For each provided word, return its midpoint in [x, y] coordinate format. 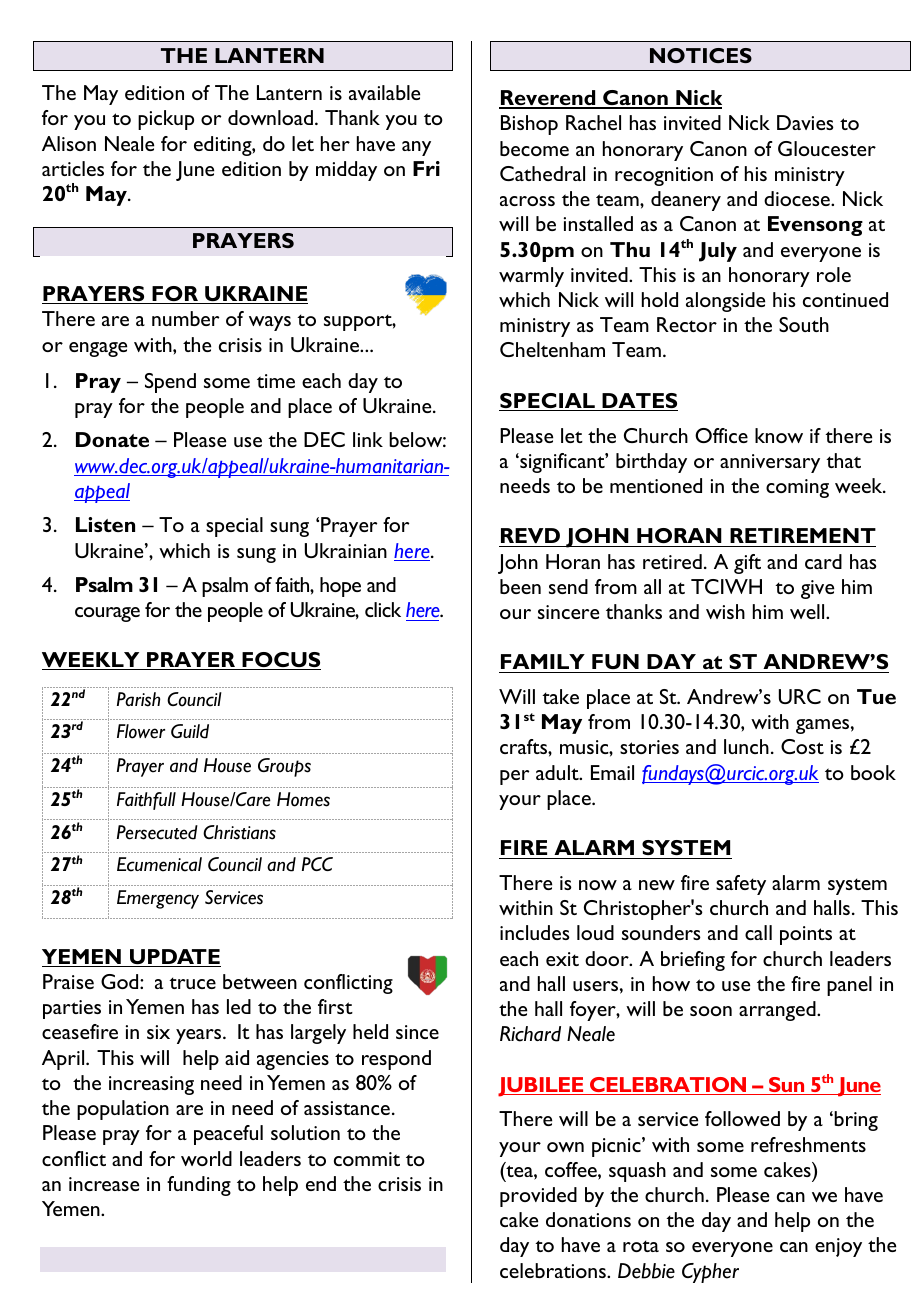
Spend [170, 383]
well [808, 611]
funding [199, 1186]
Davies [805, 122]
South [804, 324]
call [758, 932]
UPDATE [174, 958]
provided [538, 1197]
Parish [138, 699]
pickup [166, 120]
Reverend [548, 99]
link [368, 439]
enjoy [838, 1247]
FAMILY [543, 661]
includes [535, 932]
